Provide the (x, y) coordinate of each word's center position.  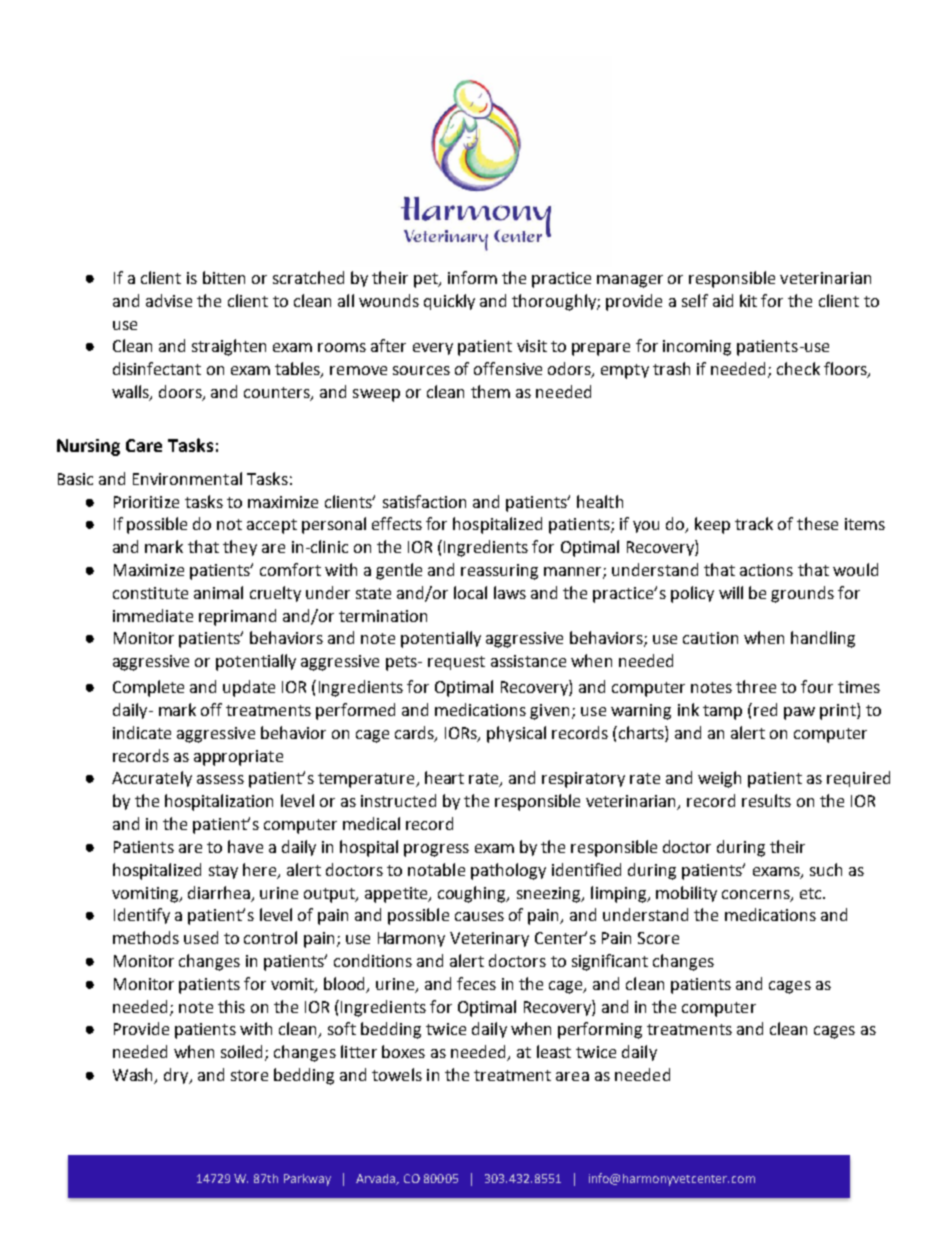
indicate (142, 732)
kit (748, 300)
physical (516, 734)
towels (397, 1074)
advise (169, 300)
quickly (449, 302)
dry (177, 1076)
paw (799, 713)
